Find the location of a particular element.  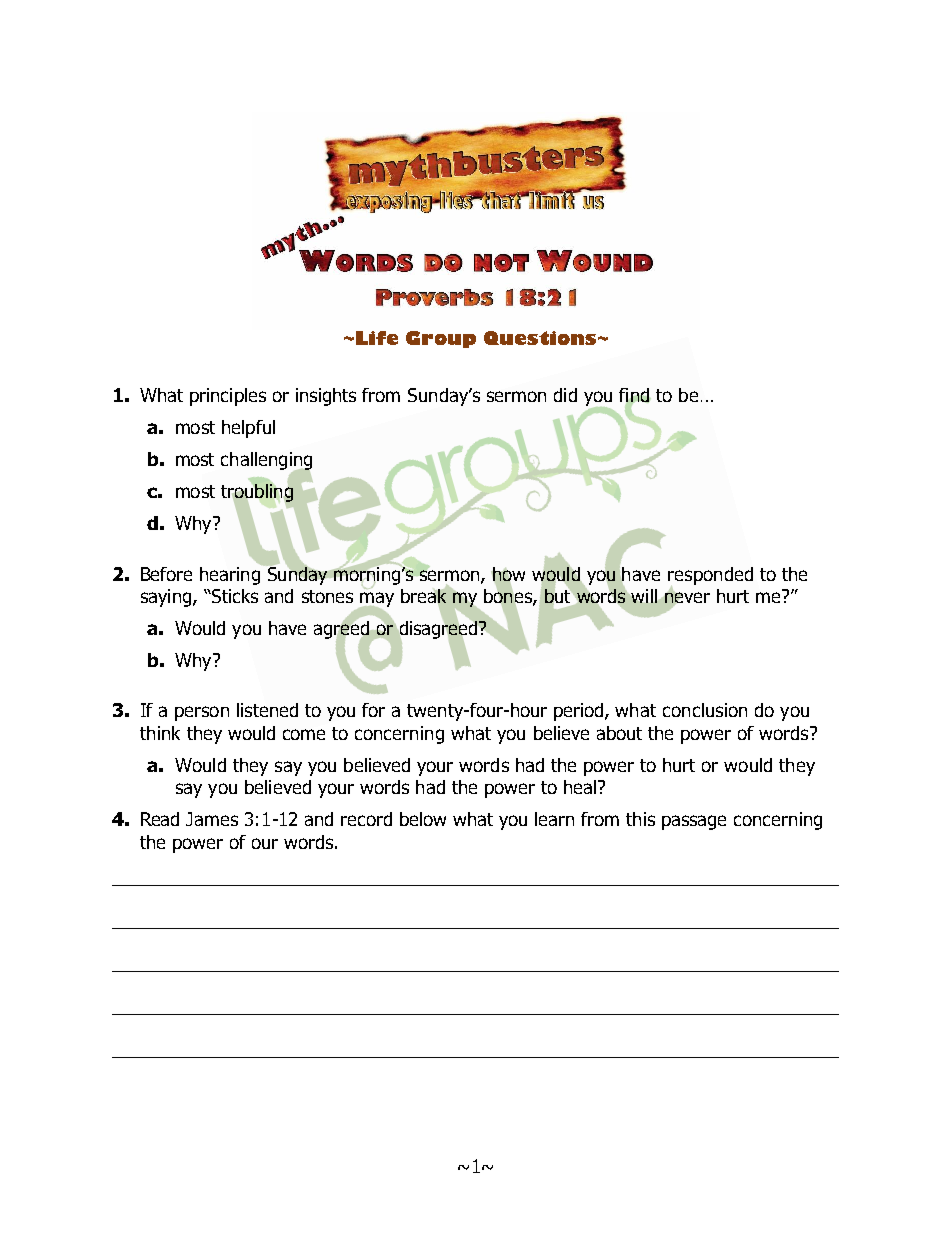

hearing is located at coordinates (231, 574).
